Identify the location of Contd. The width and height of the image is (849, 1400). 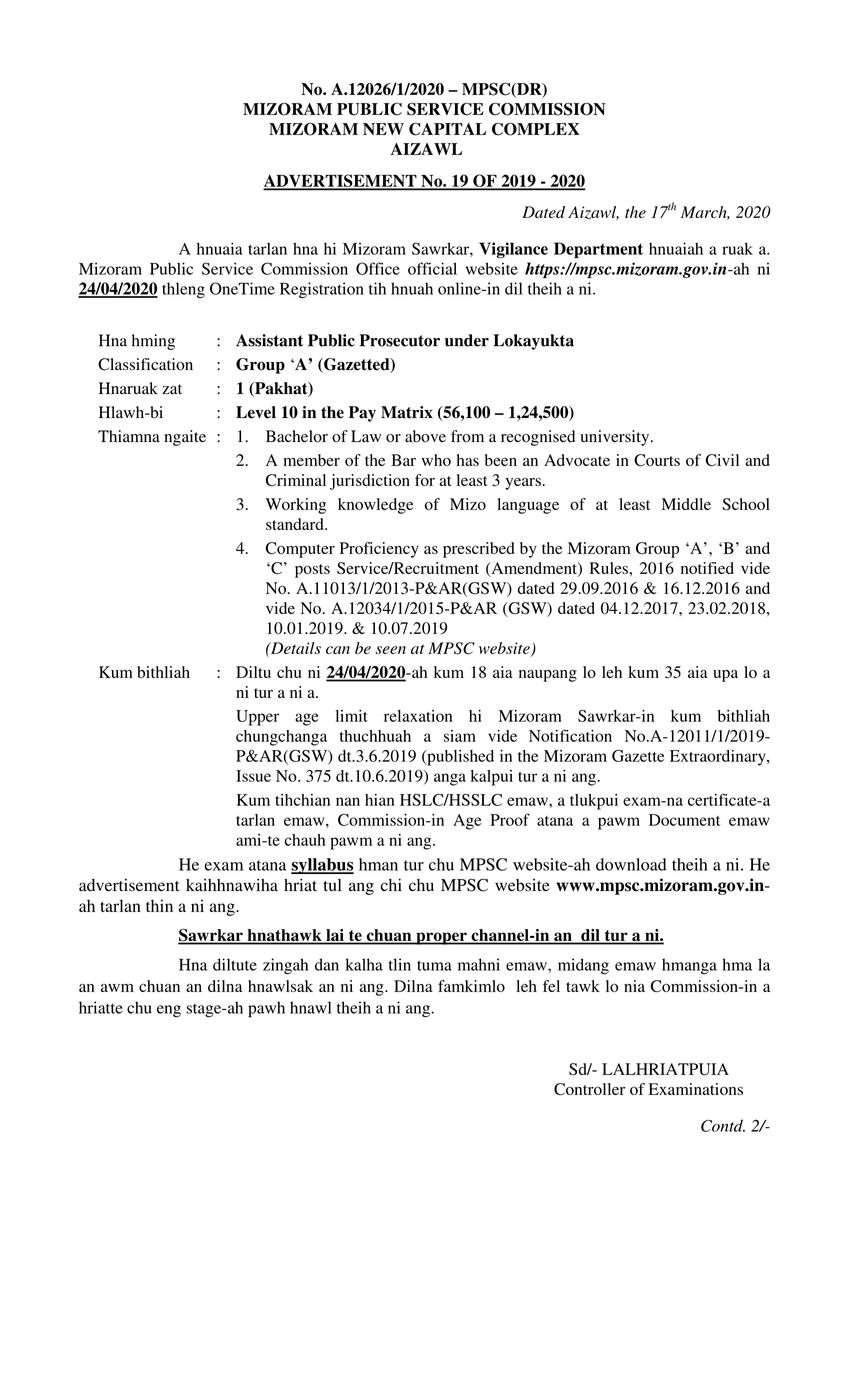
(723, 1125).
